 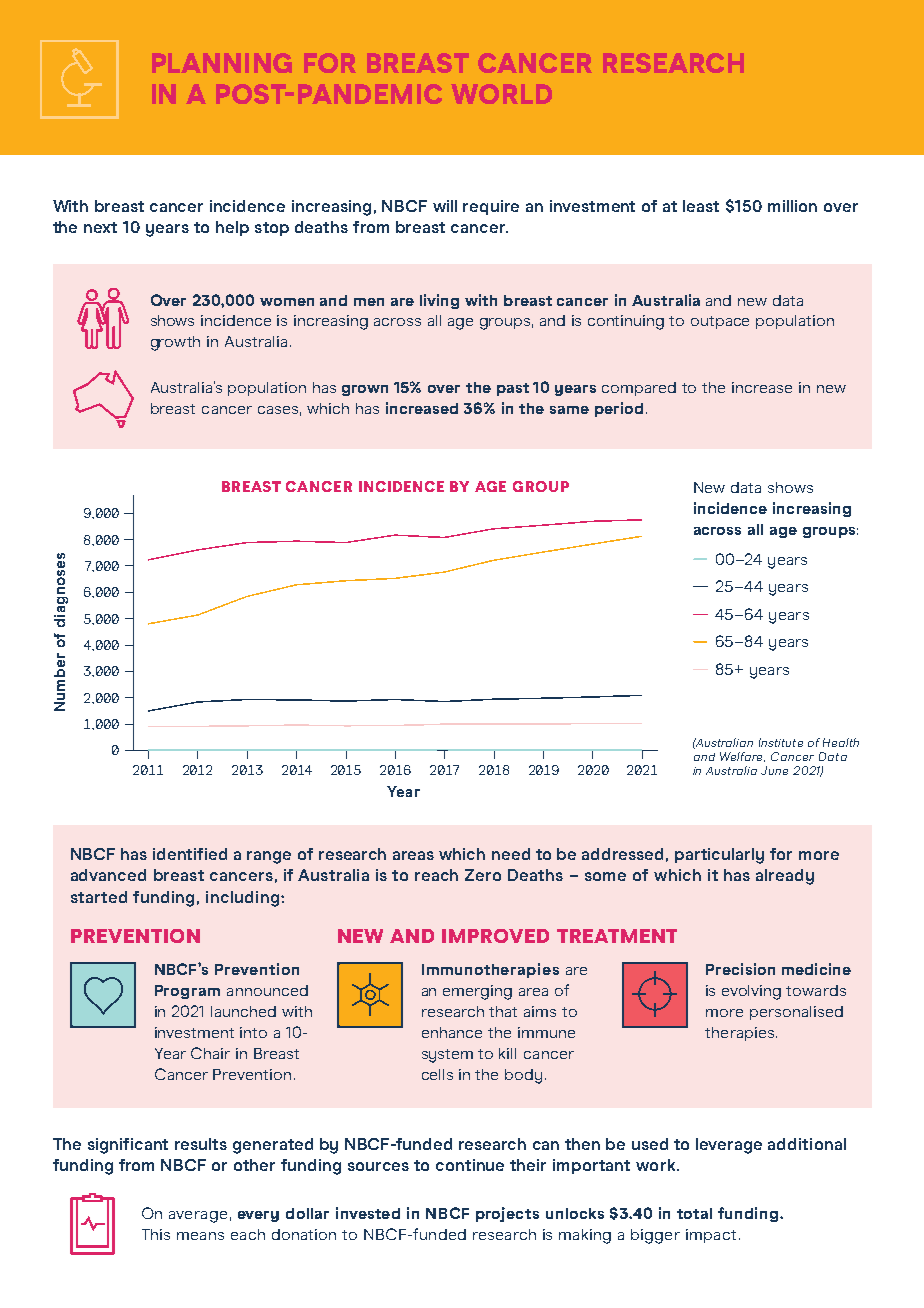 I want to click on require, so click(x=491, y=207).
